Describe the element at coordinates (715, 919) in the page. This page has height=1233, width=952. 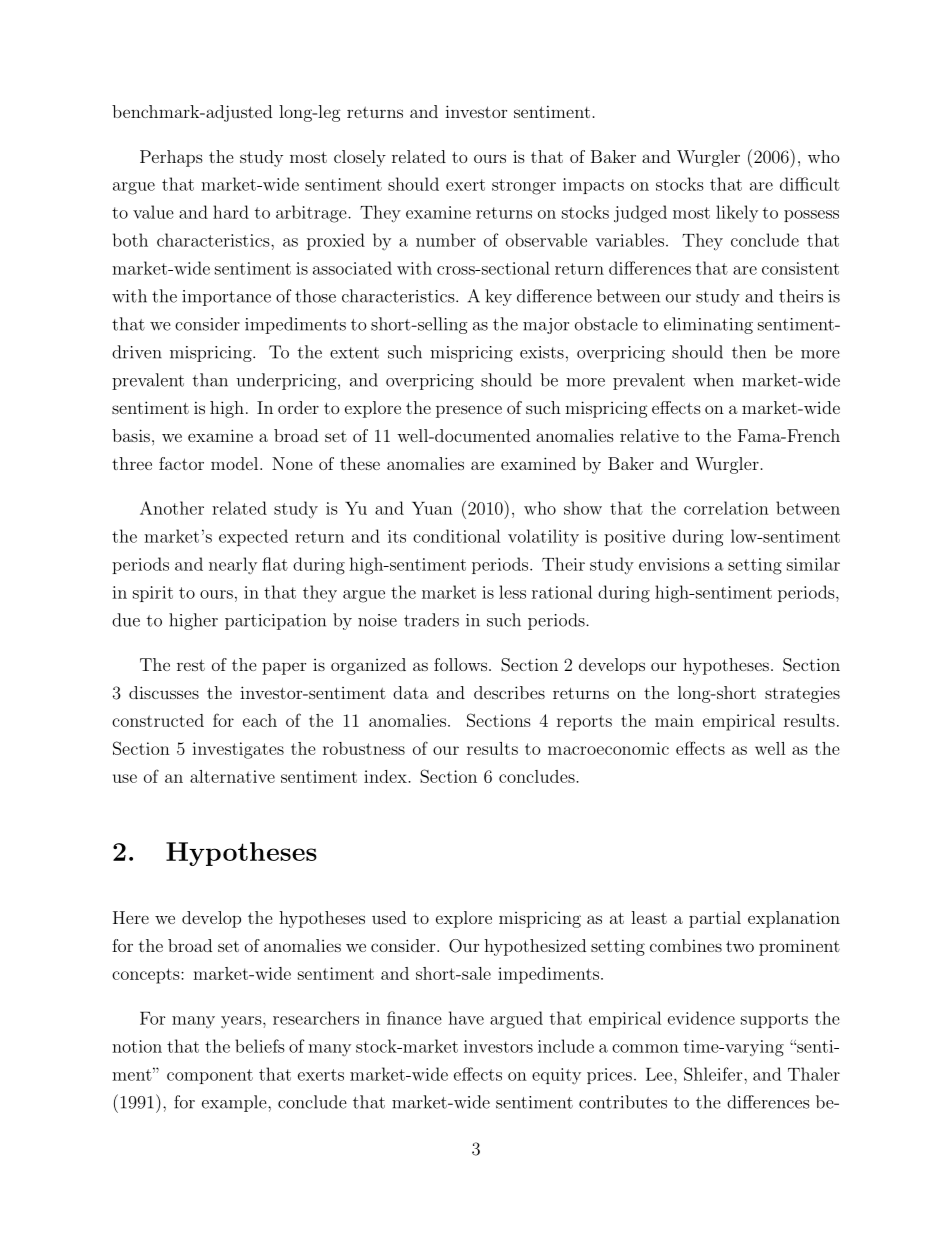
I see `partial` at that location.
